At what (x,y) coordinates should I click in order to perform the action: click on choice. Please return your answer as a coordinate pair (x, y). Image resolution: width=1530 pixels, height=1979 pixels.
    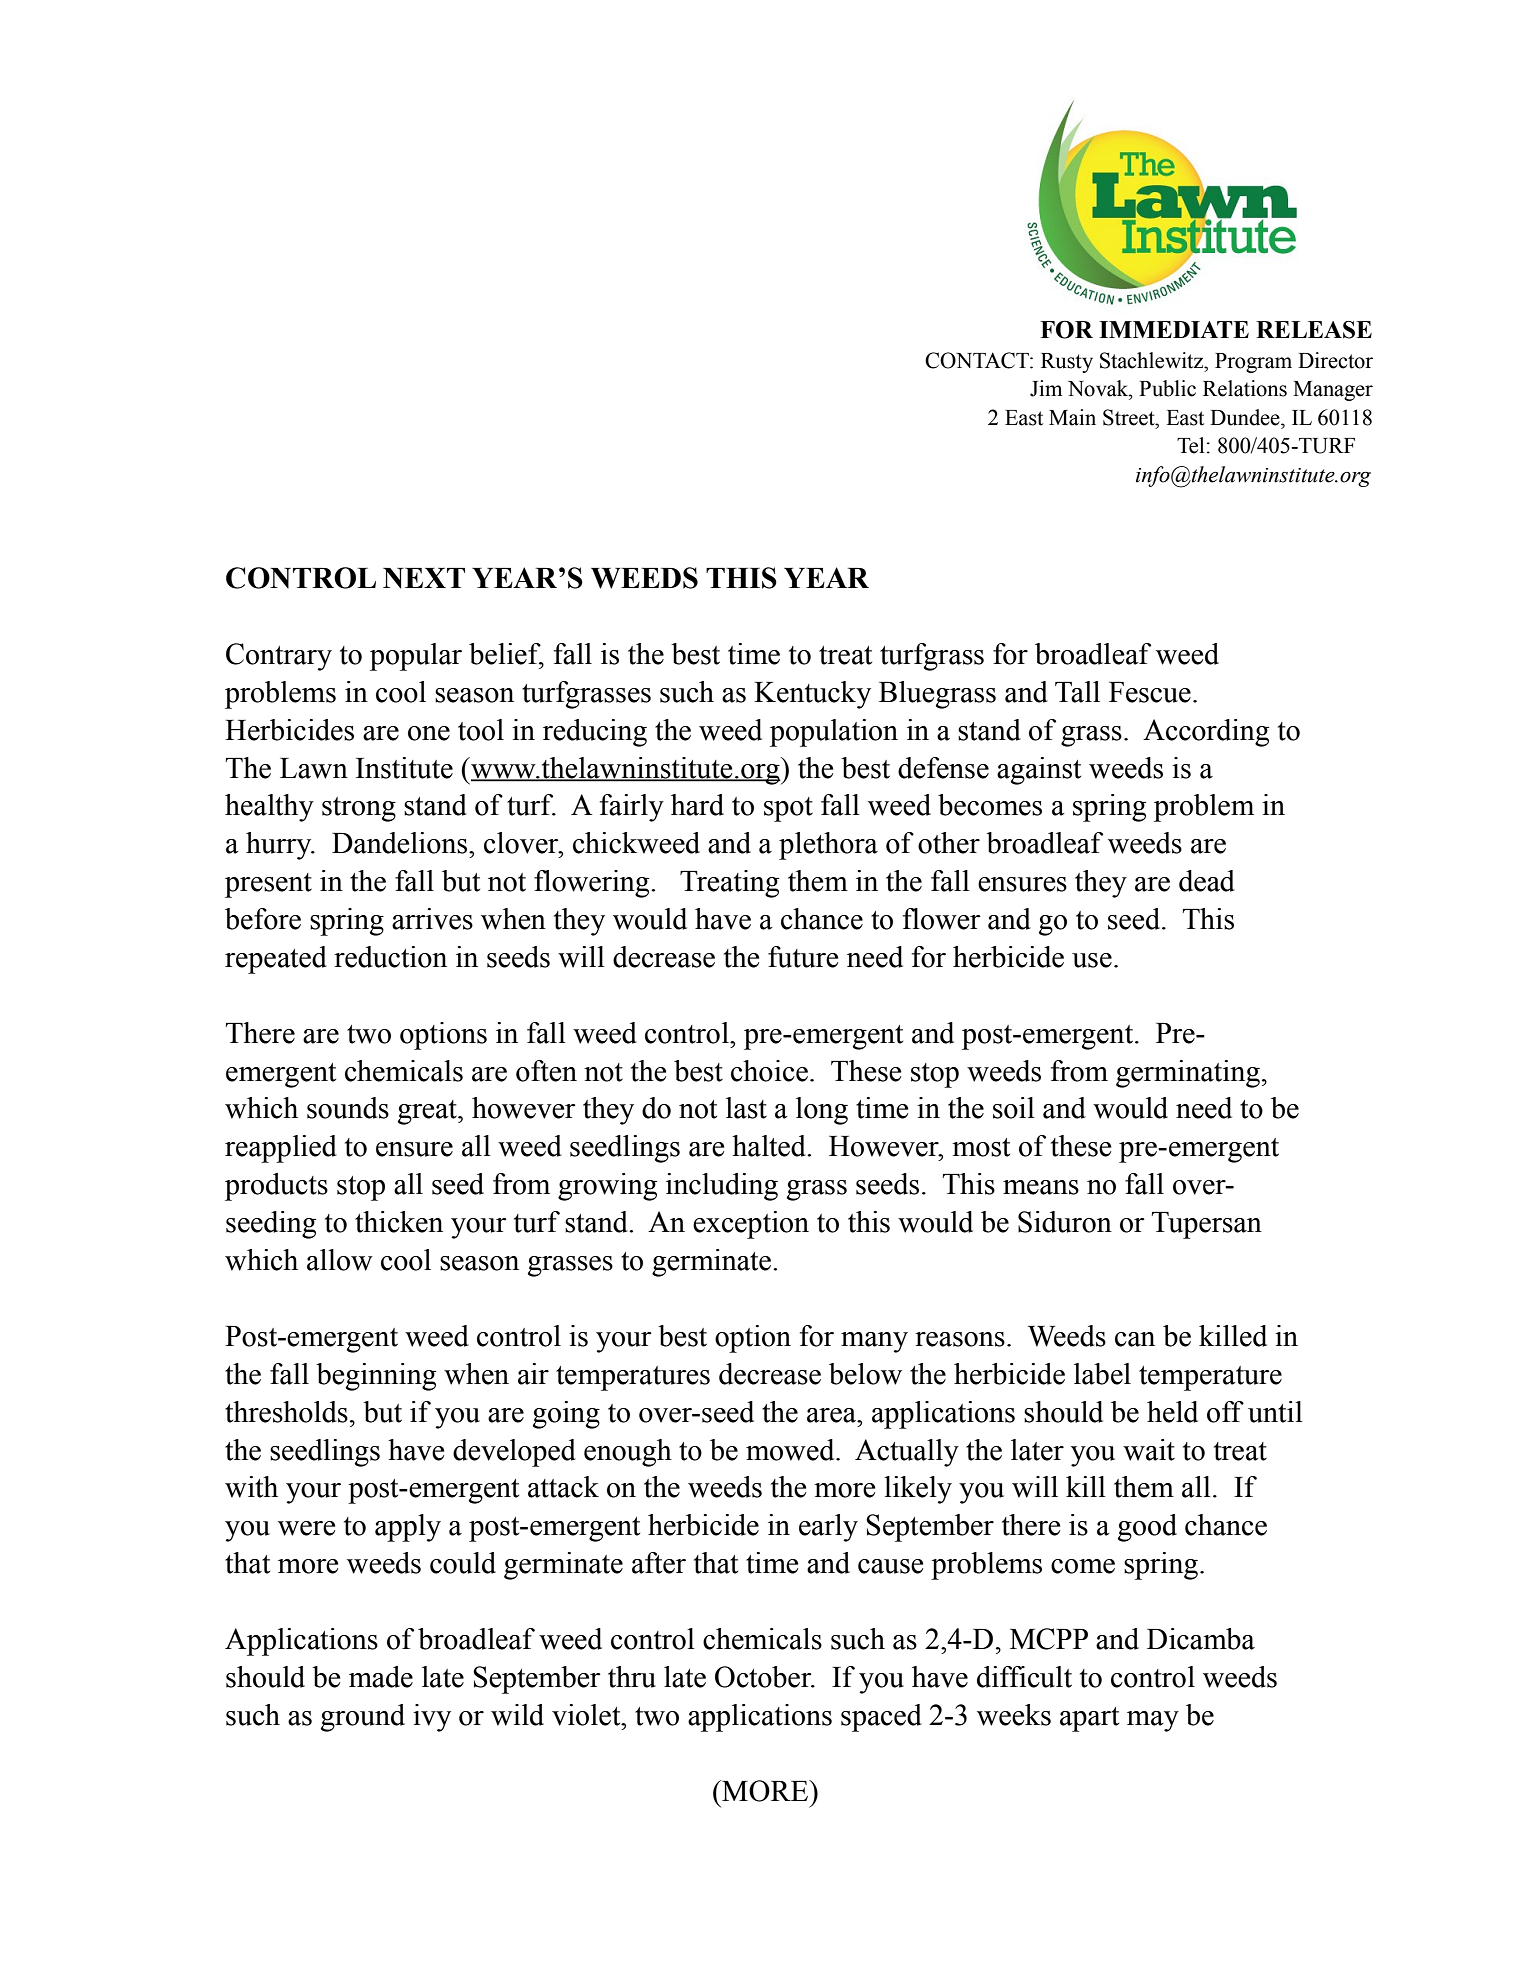
    Looking at the image, I should click on (769, 1071).
